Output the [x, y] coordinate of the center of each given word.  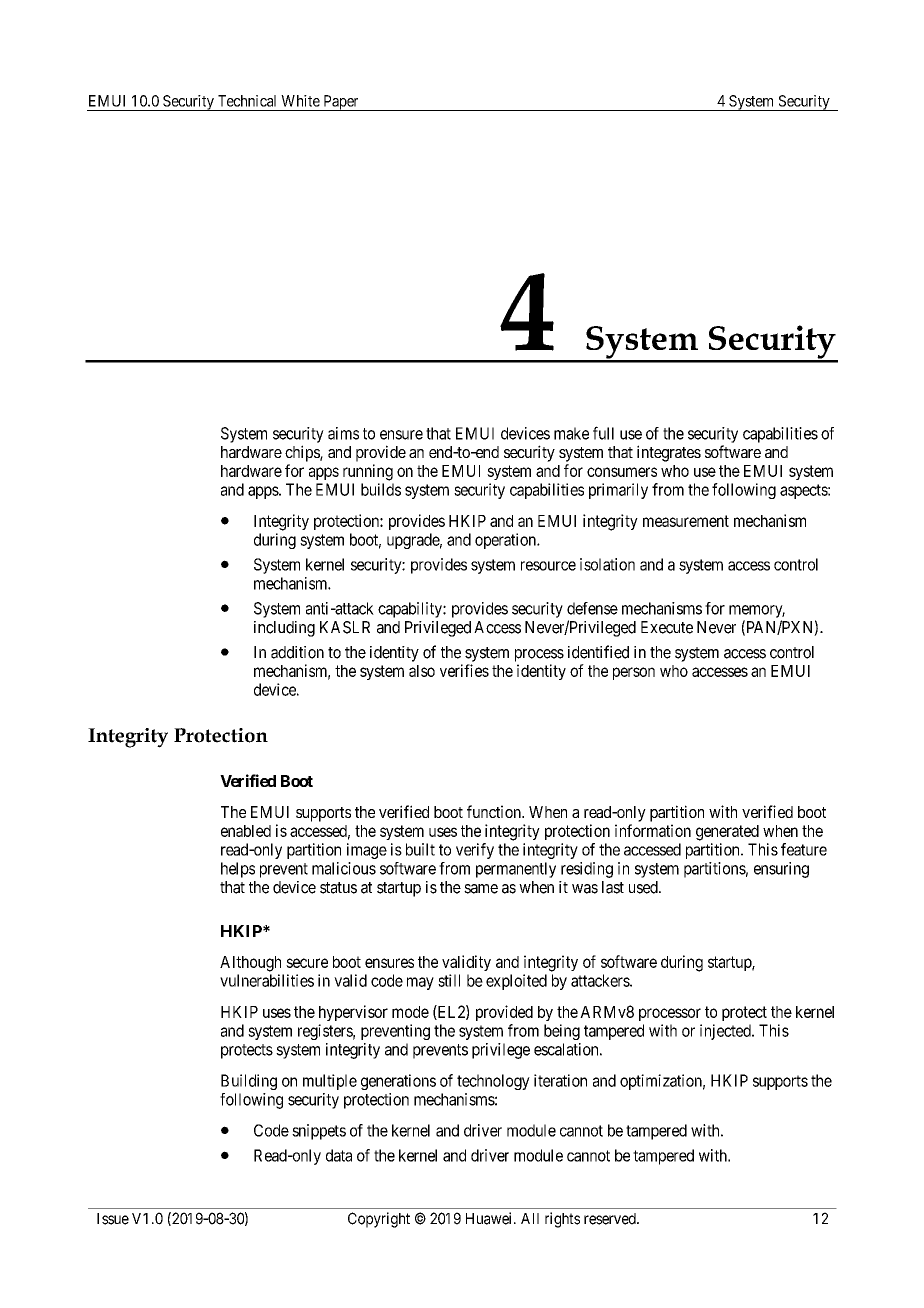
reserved [611, 1219]
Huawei [490, 1218]
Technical [247, 101]
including [284, 629]
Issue [113, 1219]
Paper [341, 103]
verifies [464, 670]
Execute [667, 627]
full [603, 433]
